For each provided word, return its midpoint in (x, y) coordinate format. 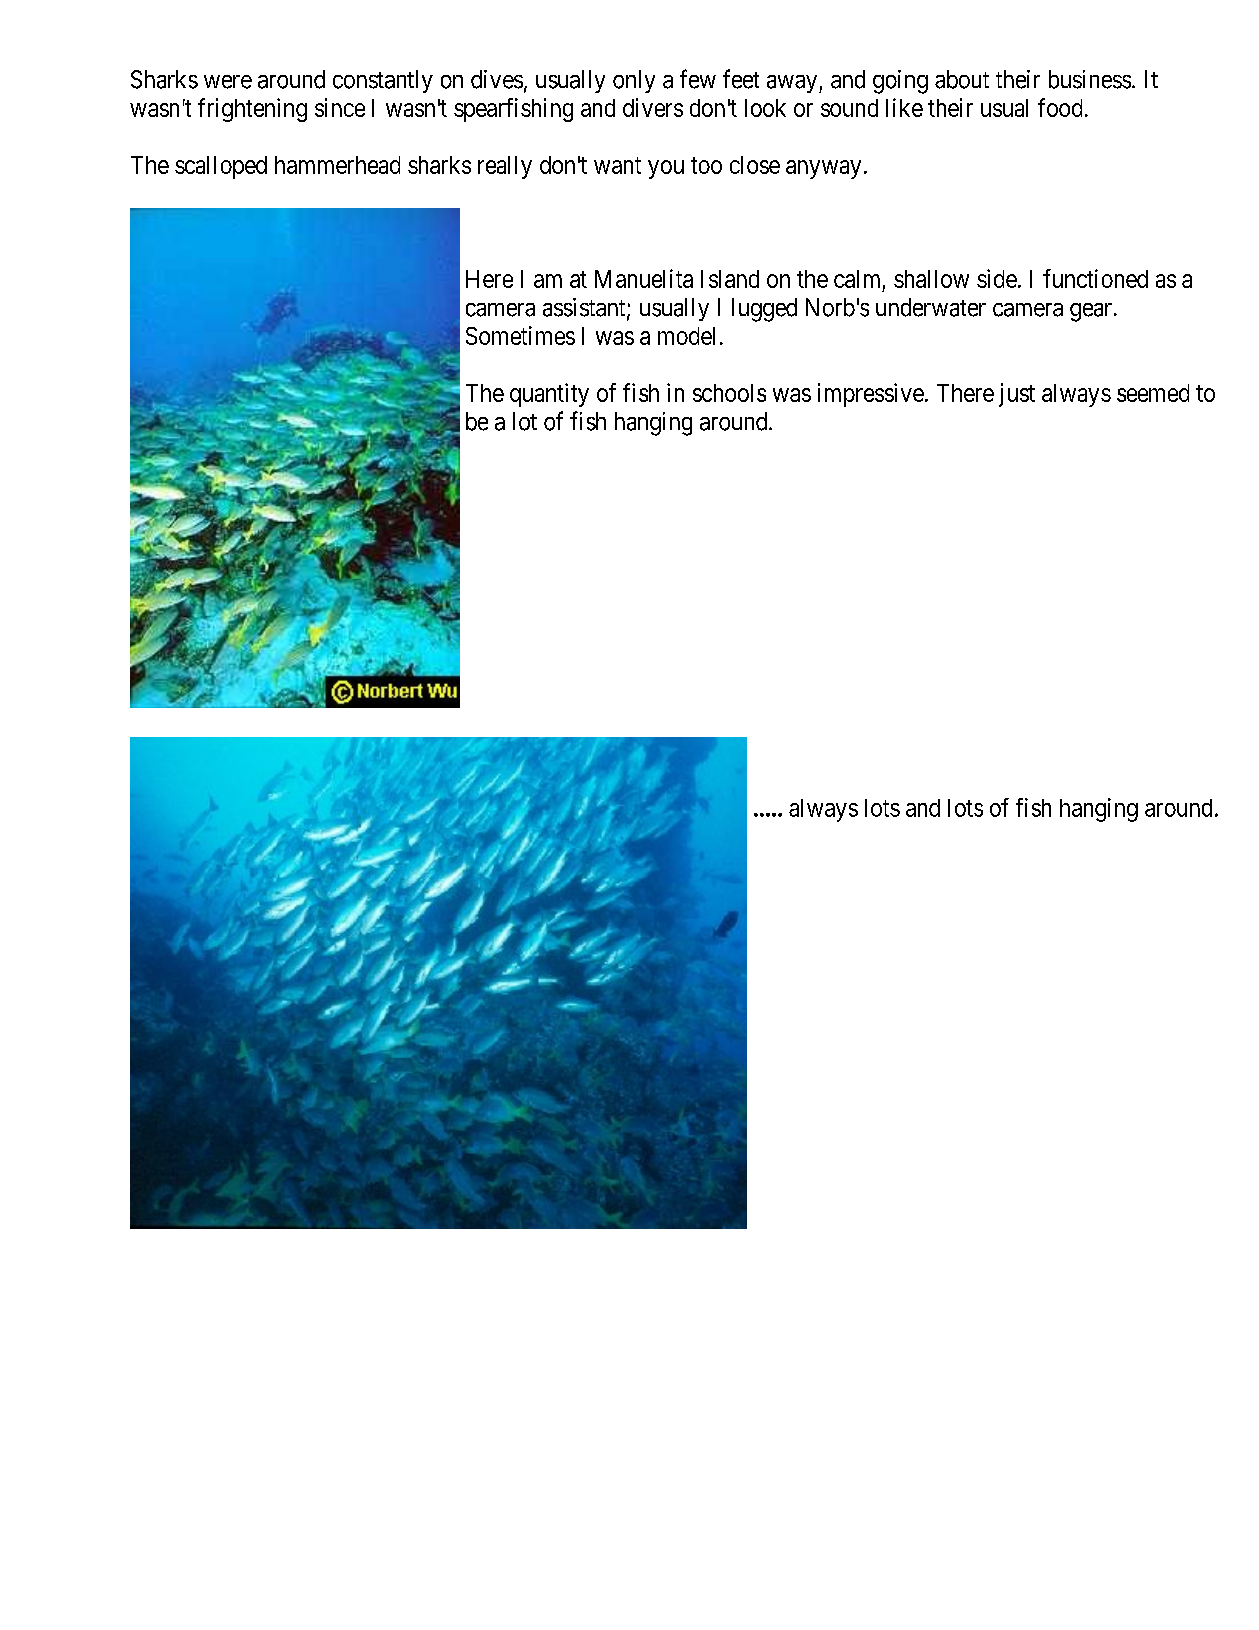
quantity (549, 395)
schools (729, 393)
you (666, 169)
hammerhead (337, 165)
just (1017, 395)
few (698, 79)
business (1090, 79)
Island (730, 279)
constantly (383, 81)
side (997, 278)
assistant (585, 308)
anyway (823, 169)
